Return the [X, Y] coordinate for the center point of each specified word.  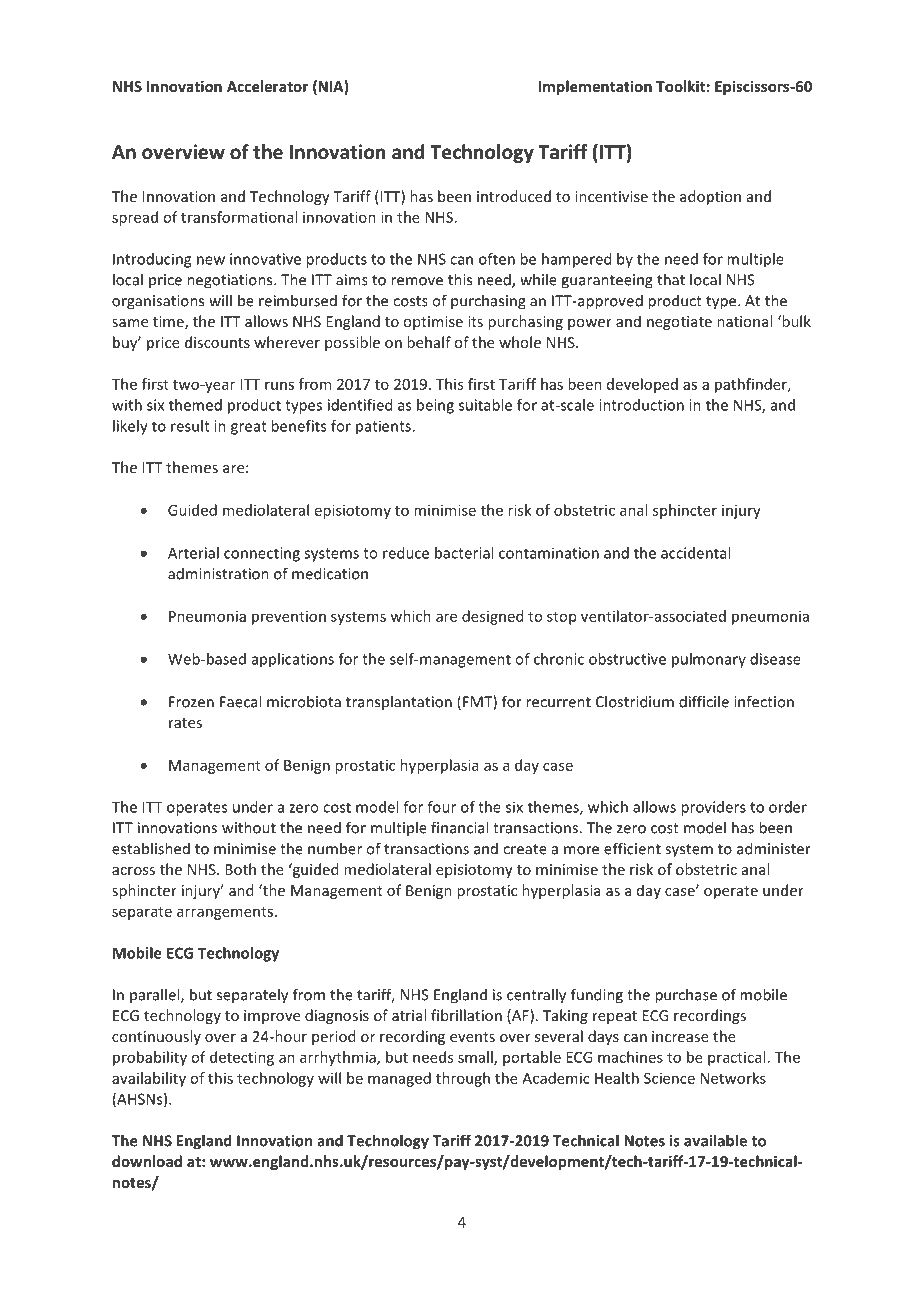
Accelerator [267, 86]
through [463, 1079]
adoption [710, 197]
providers [713, 808]
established [151, 848]
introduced [514, 196]
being [435, 406]
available [715, 1140]
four [441, 807]
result [190, 426]
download [147, 1161]
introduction [641, 405]
